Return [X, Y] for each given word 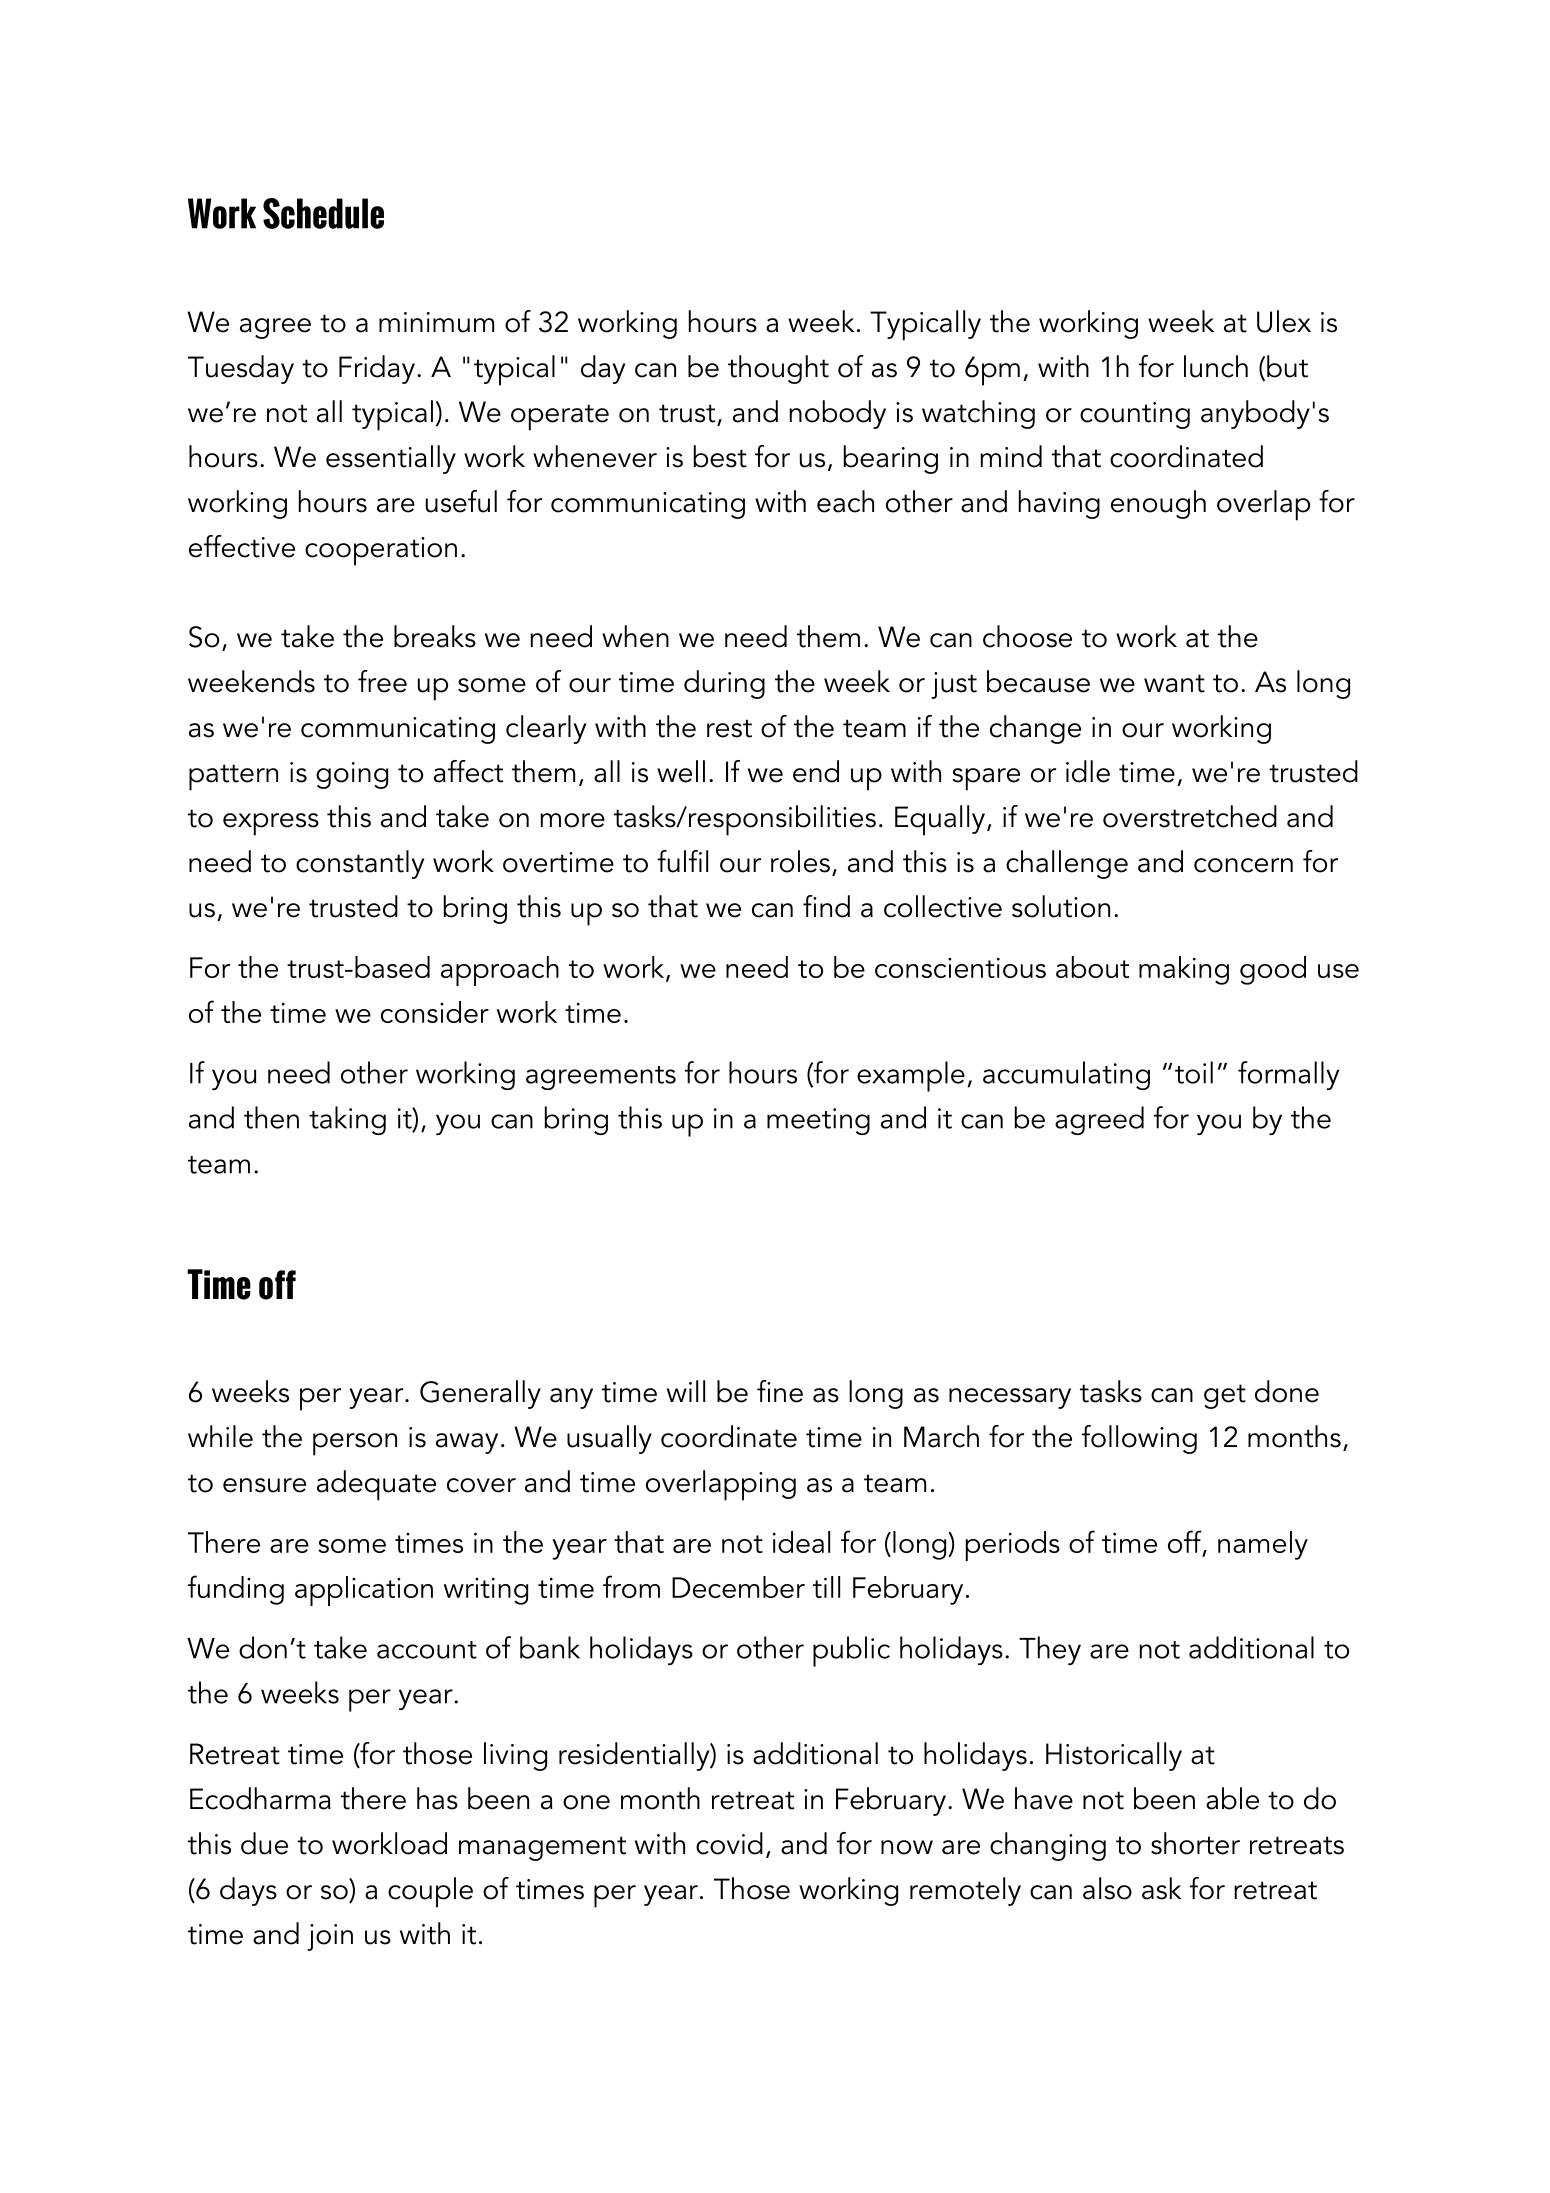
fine [780, 1391]
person [355, 1444]
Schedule [323, 213]
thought [778, 369]
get [1225, 1396]
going [352, 775]
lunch [1216, 366]
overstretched [1190, 816]
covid [729, 1843]
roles [800, 861]
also [1107, 1888]
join [330, 1937]
